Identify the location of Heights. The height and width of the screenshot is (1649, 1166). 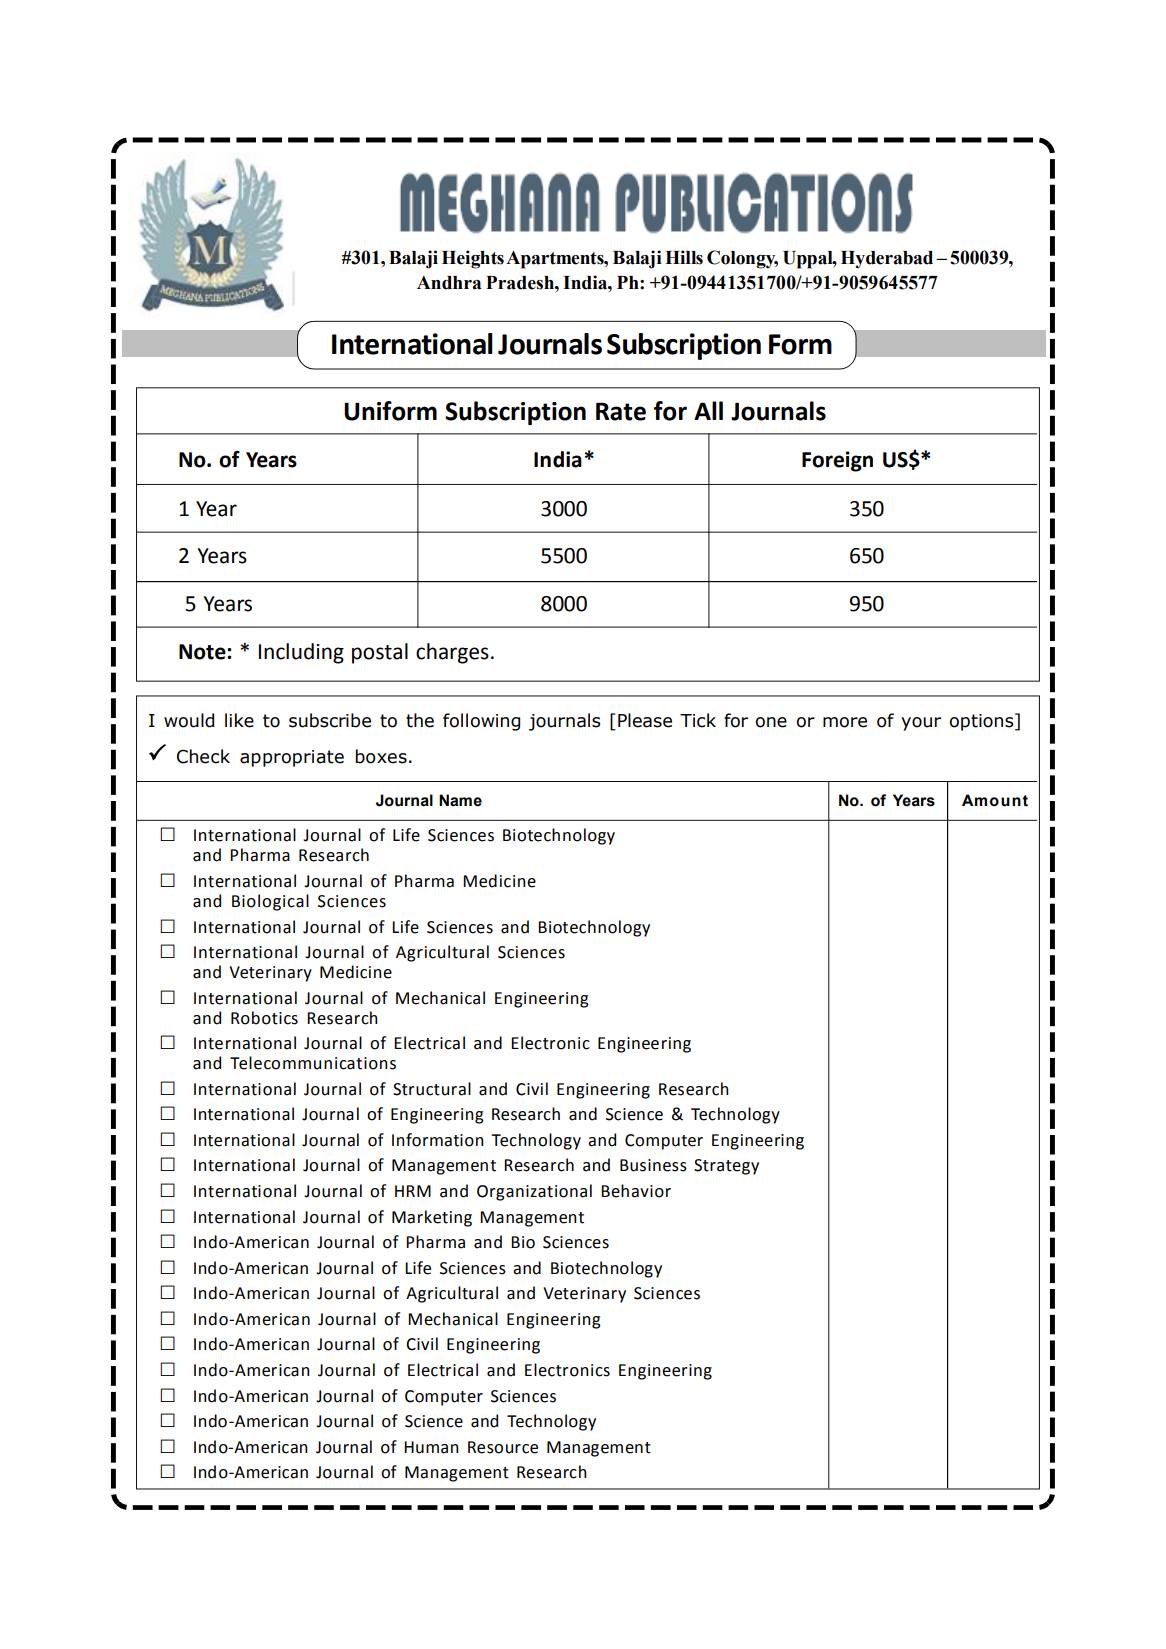
(473, 259).
